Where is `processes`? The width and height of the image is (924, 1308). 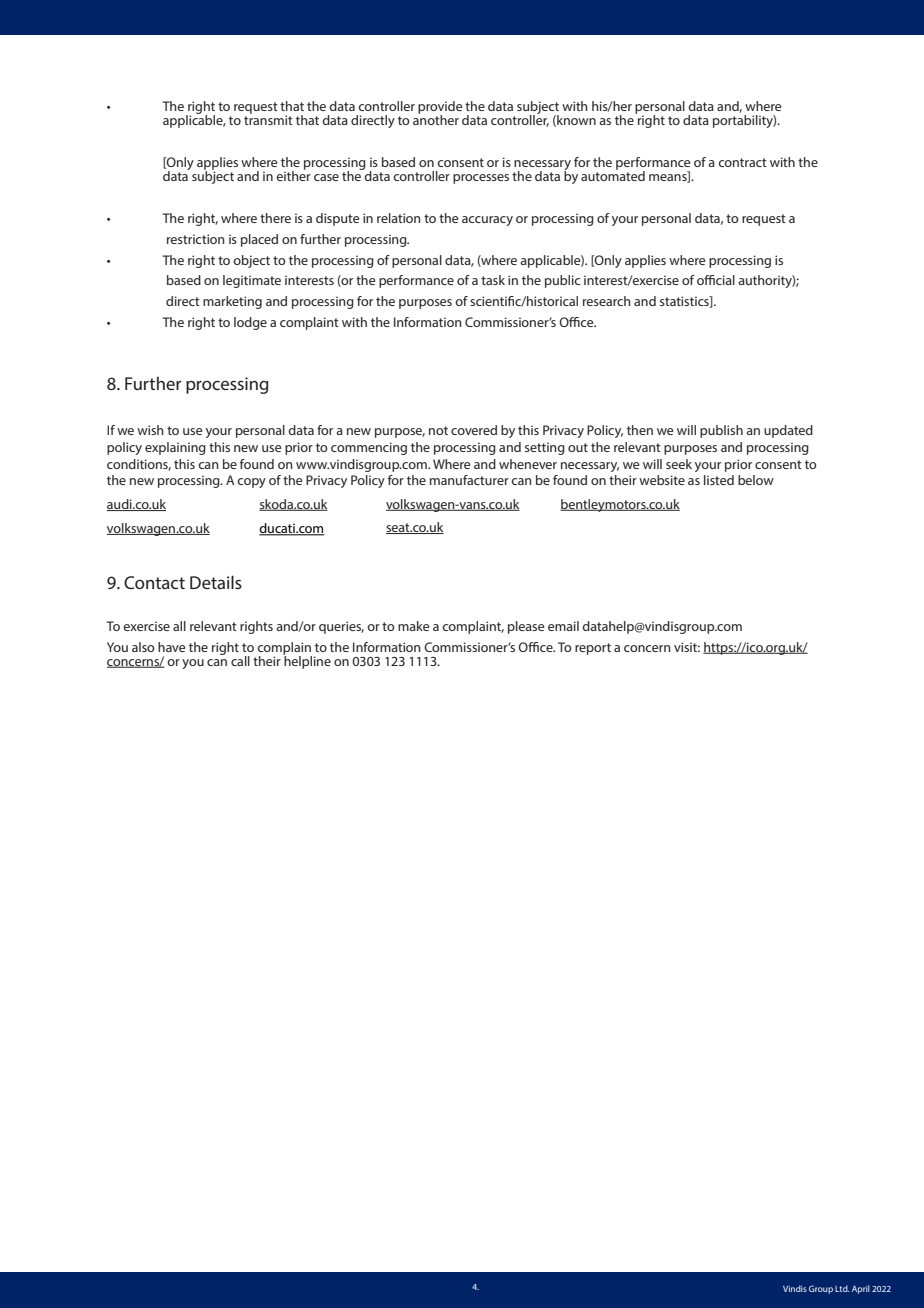
processes is located at coordinates (481, 179).
